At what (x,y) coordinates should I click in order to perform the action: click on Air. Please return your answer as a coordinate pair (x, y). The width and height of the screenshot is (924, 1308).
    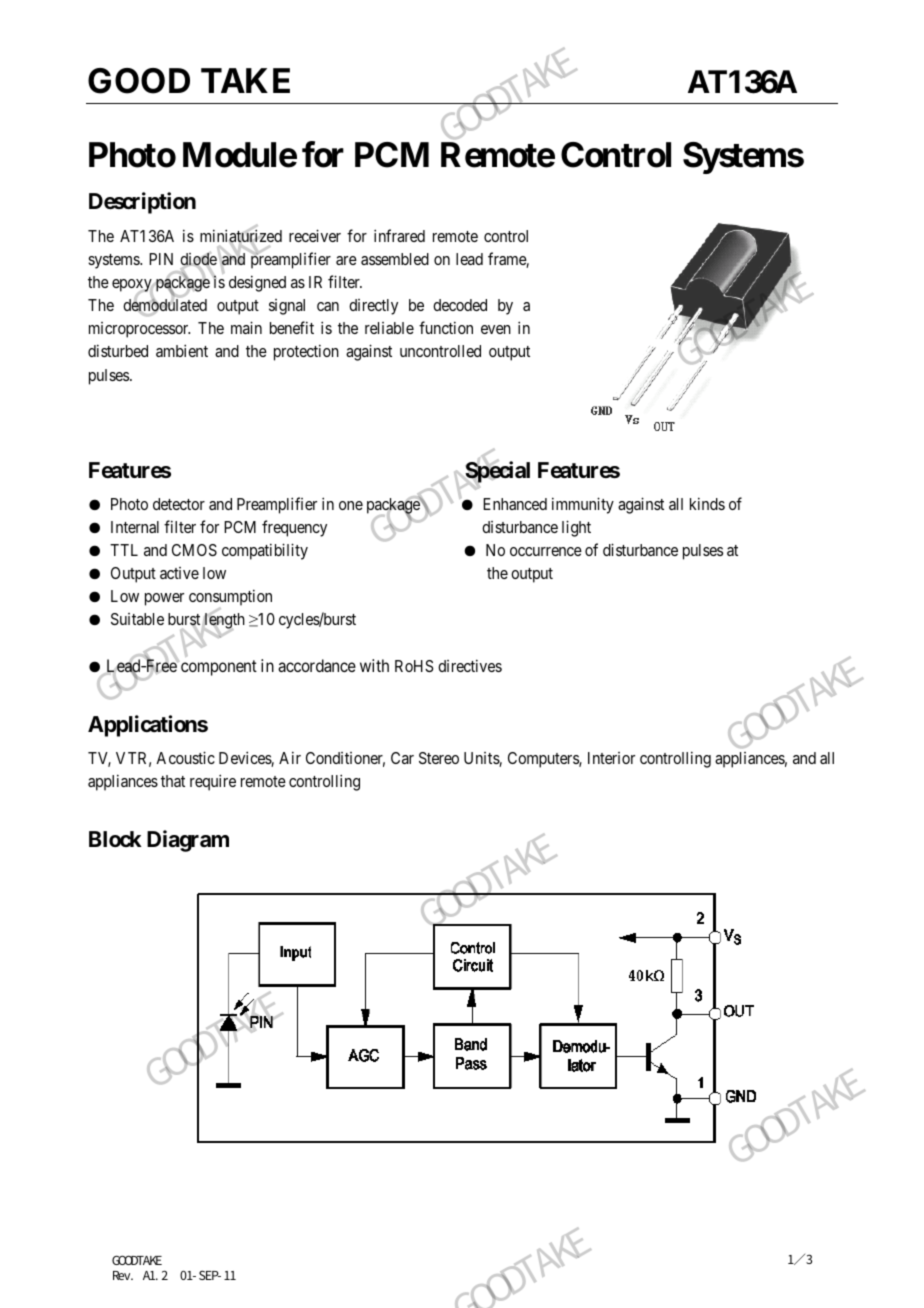
    Looking at the image, I should click on (290, 757).
